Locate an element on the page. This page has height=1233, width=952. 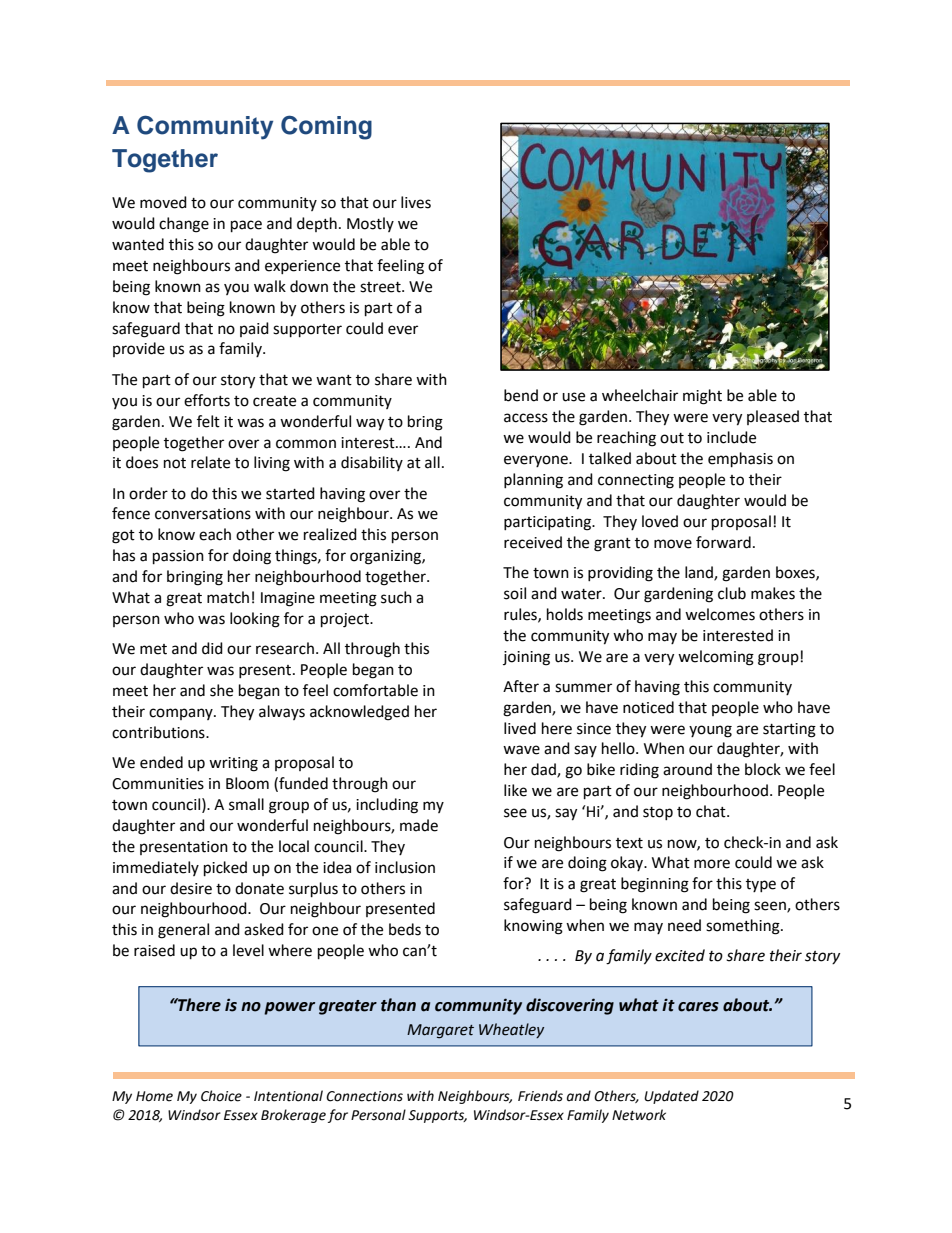
relate is located at coordinates (210, 462).
